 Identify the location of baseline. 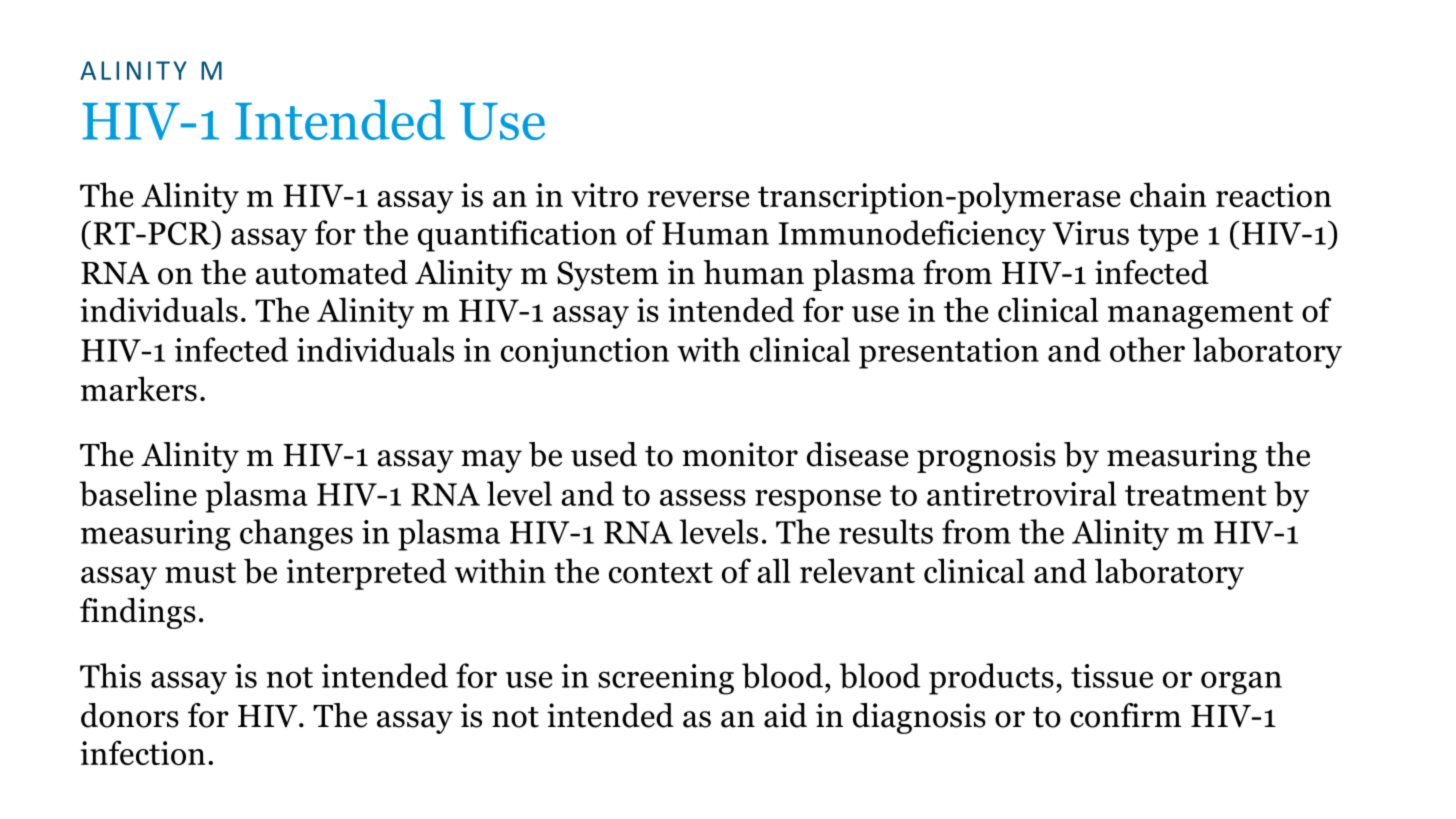
(138, 493).
